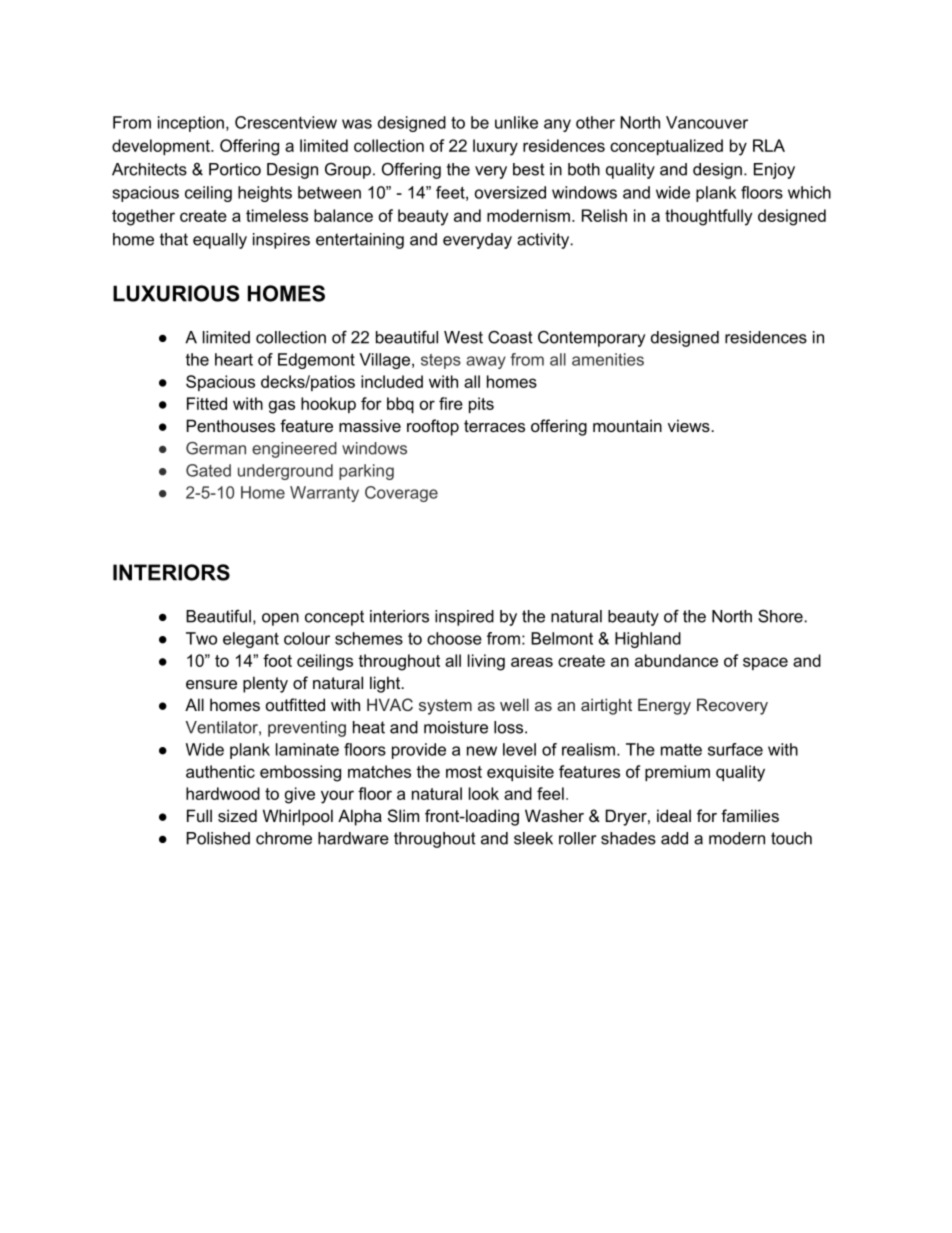 The image size is (952, 1233). I want to click on Gated, so click(208, 470).
